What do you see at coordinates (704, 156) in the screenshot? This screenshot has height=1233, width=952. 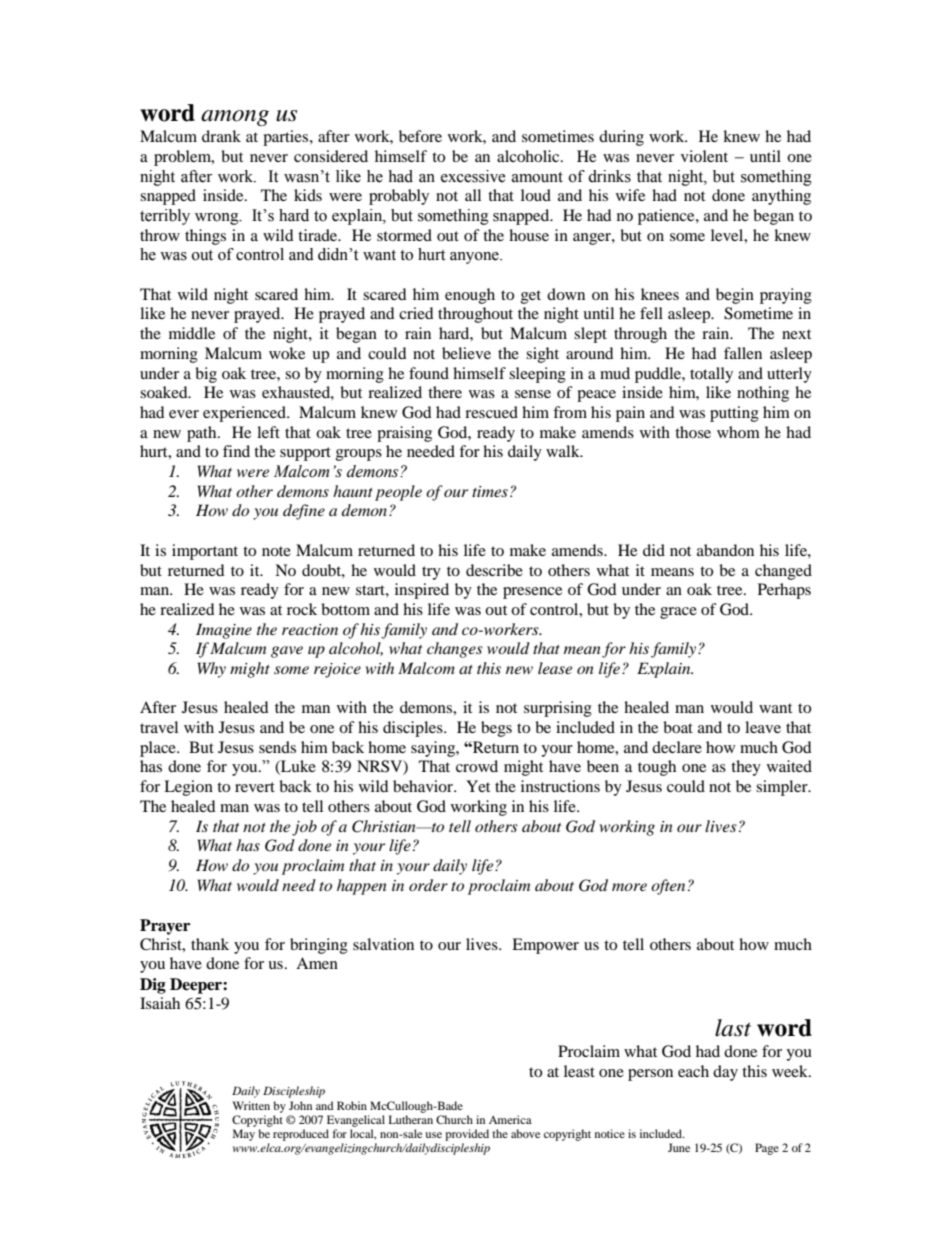 I see `violent` at bounding box center [704, 156].
